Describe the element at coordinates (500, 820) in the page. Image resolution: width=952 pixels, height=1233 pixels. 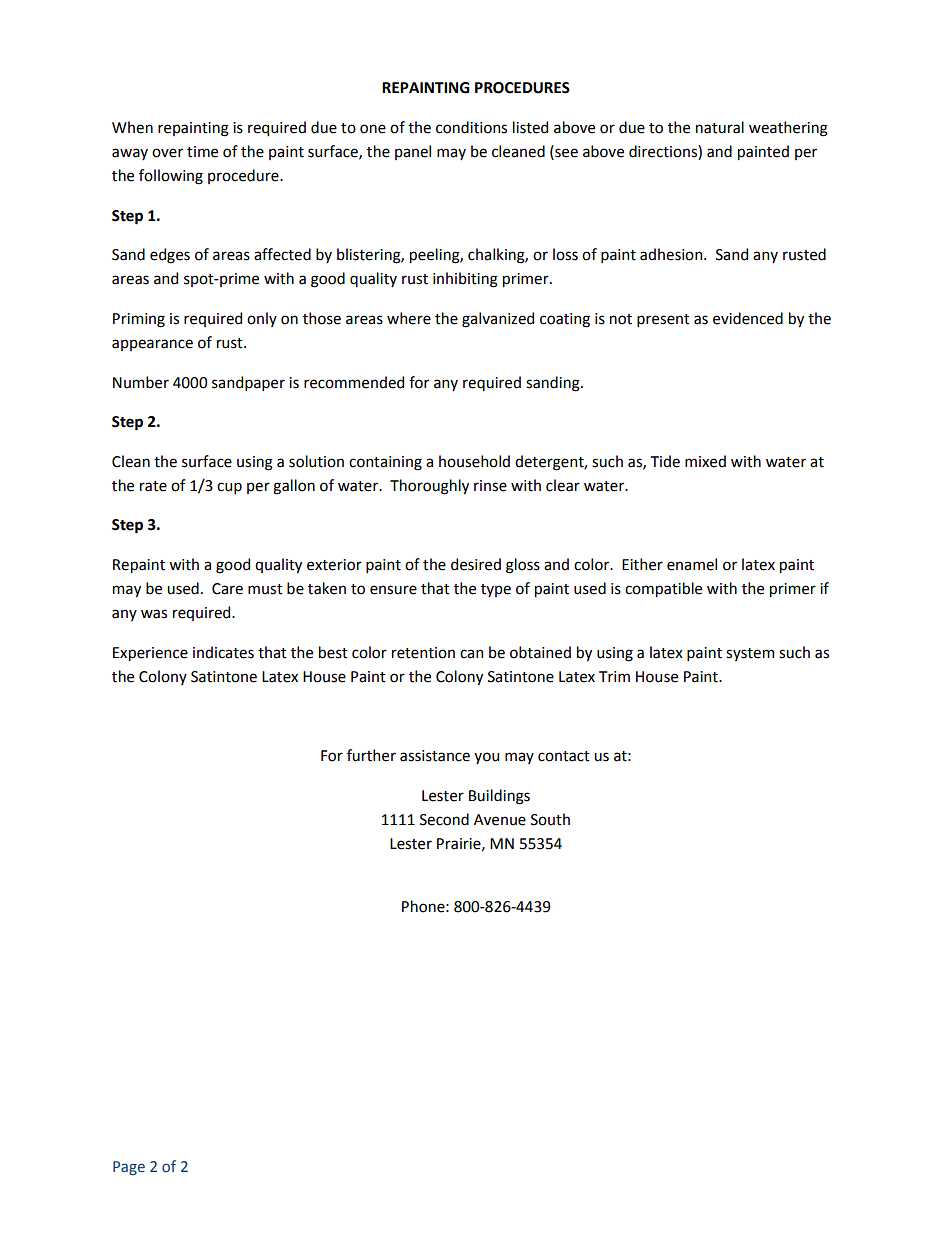
I see `Avenue` at that location.
